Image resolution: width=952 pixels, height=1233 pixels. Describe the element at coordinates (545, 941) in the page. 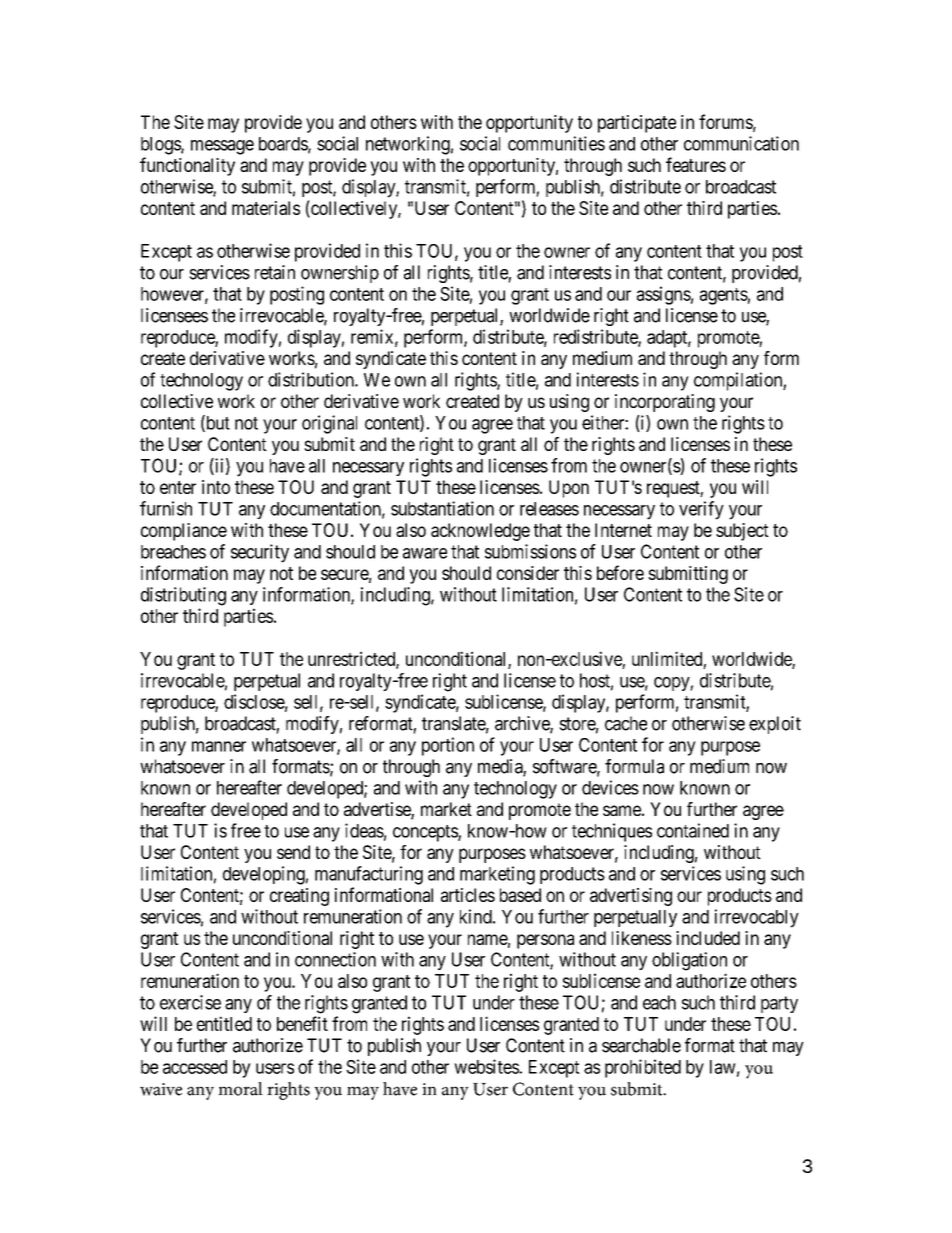

I see `persona` at that location.
